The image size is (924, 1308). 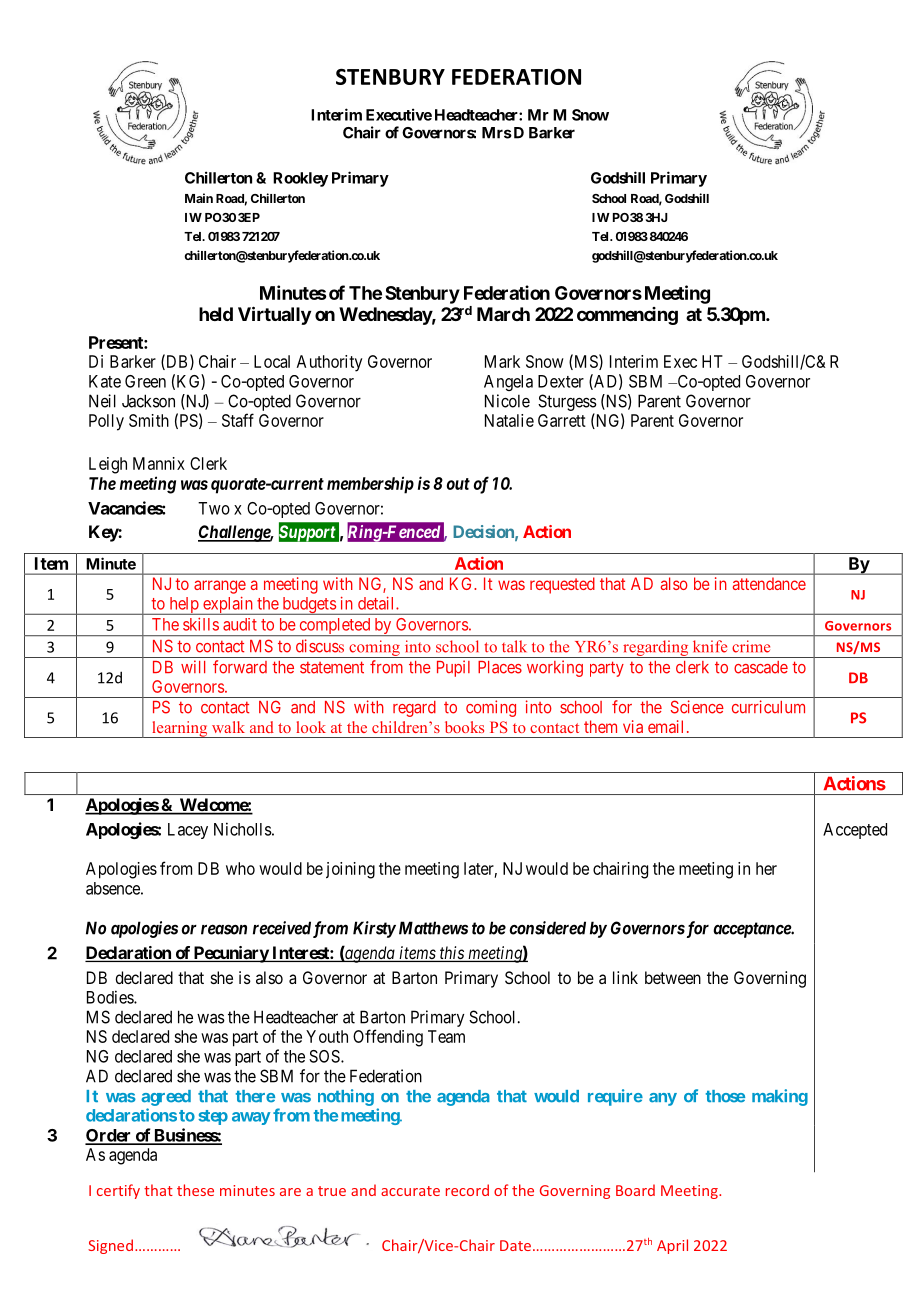 What do you see at coordinates (199, 198) in the screenshot?
I see `Main` at bounding box center [199, 198].
